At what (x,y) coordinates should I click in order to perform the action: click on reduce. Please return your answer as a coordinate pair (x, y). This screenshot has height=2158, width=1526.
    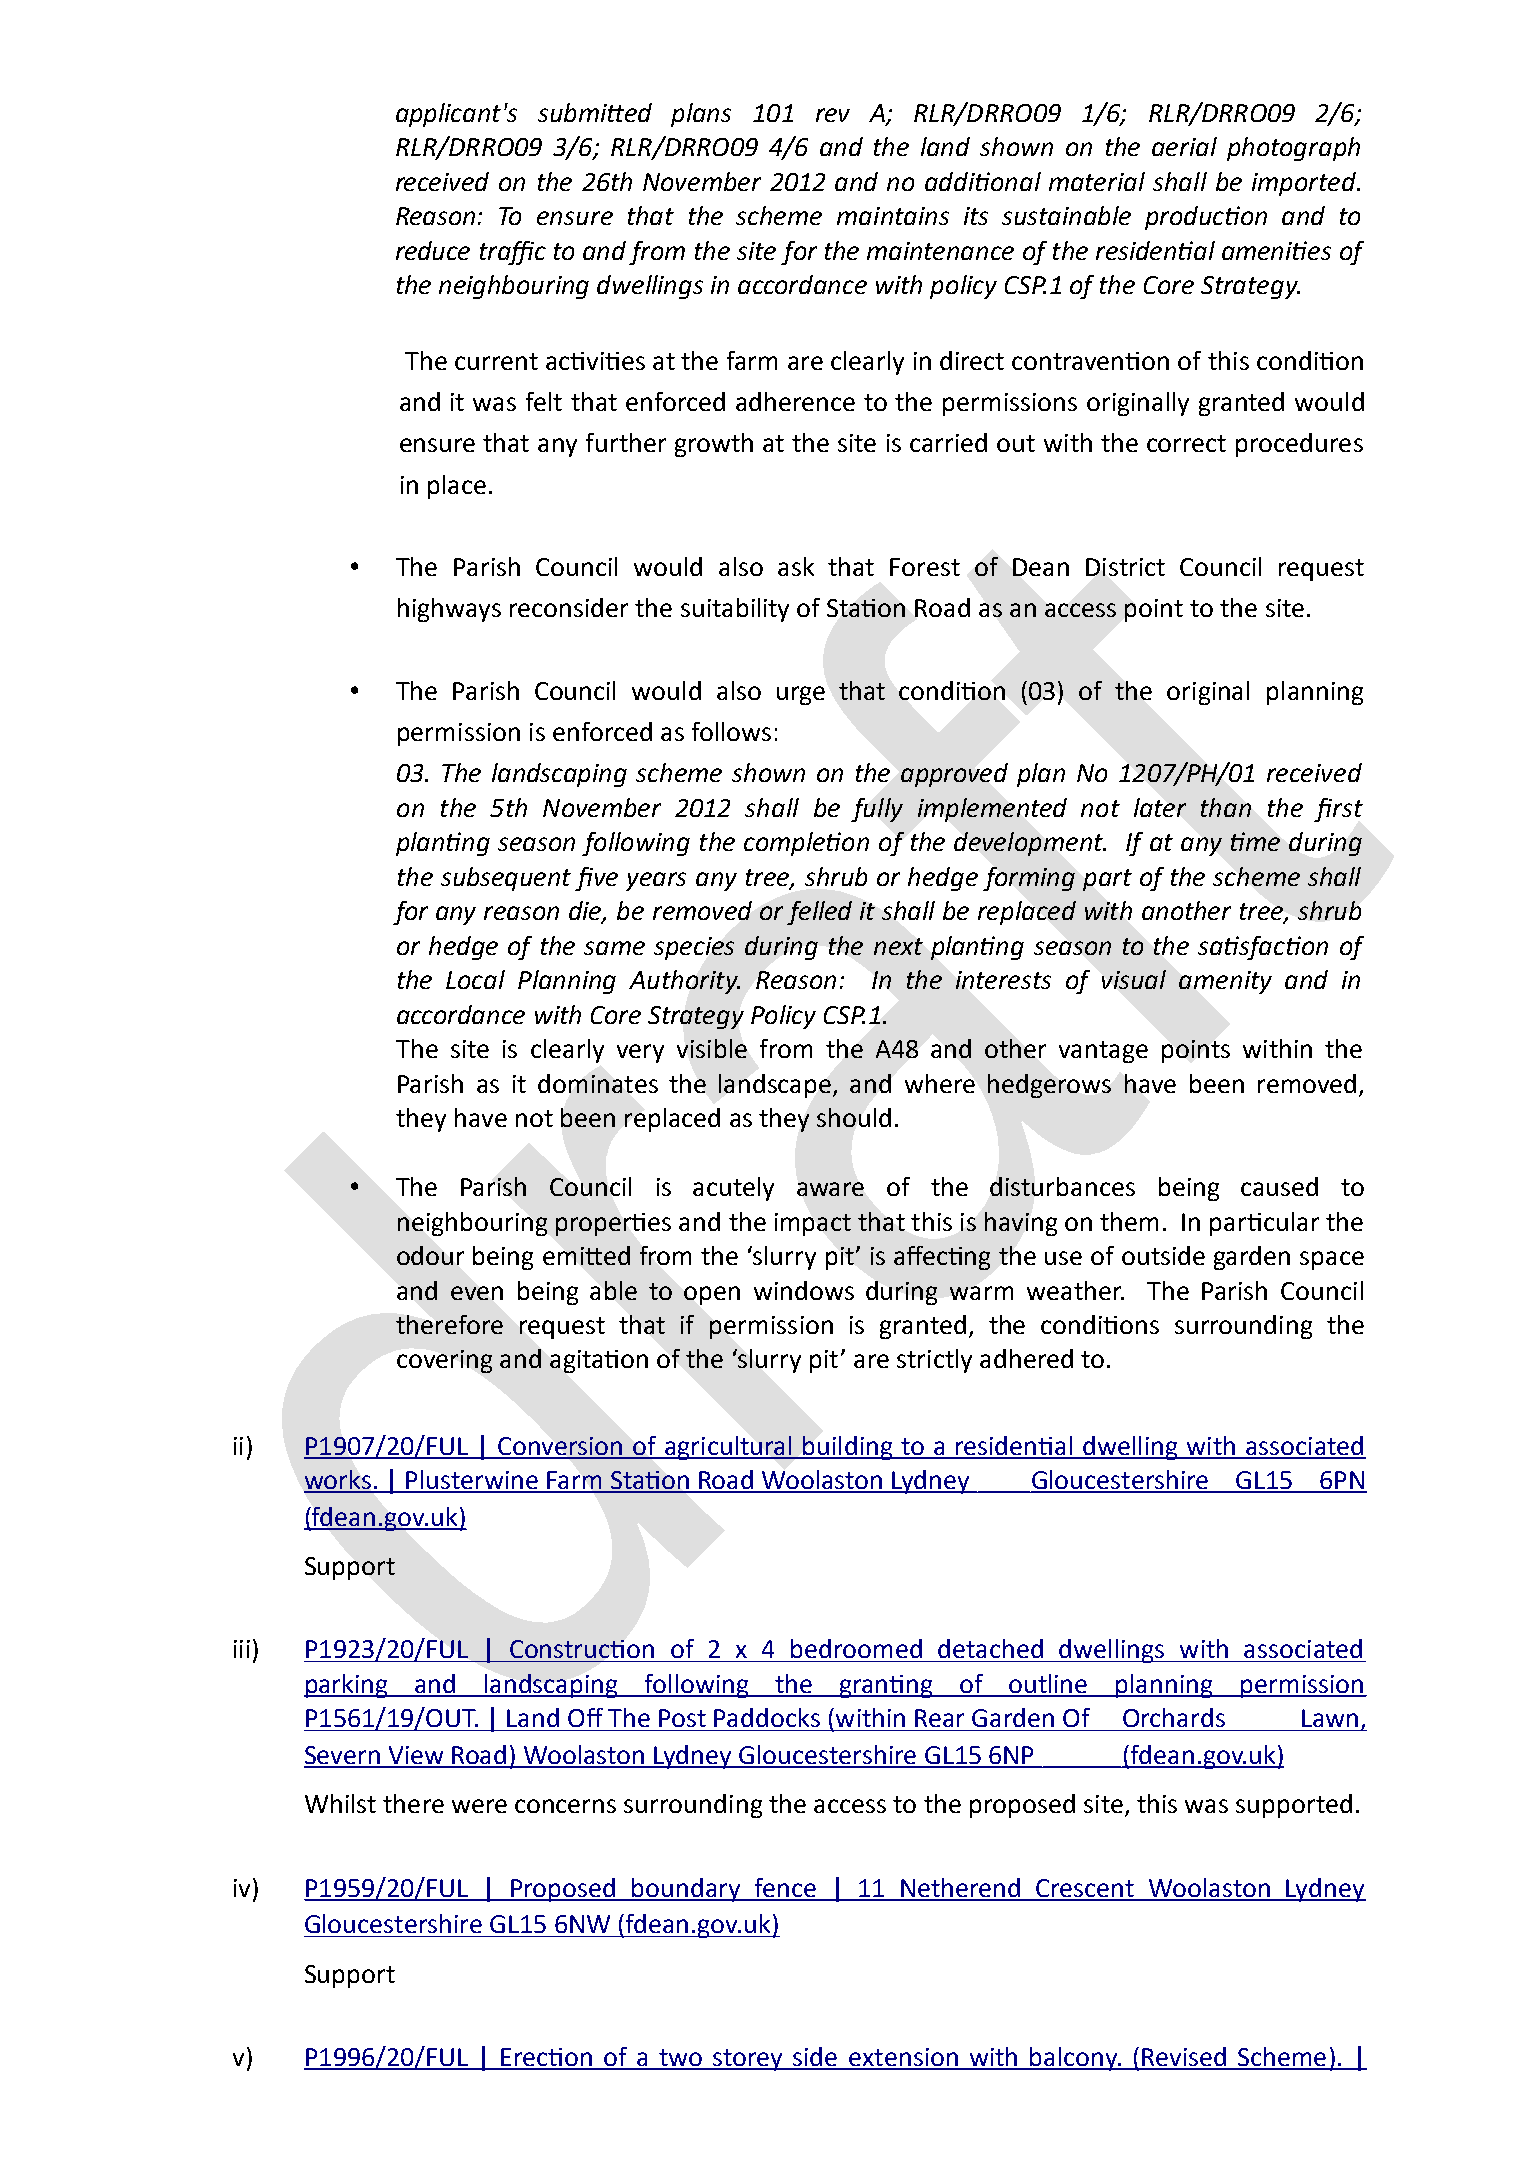
    Looking at the image, I should click on (433, 250).
